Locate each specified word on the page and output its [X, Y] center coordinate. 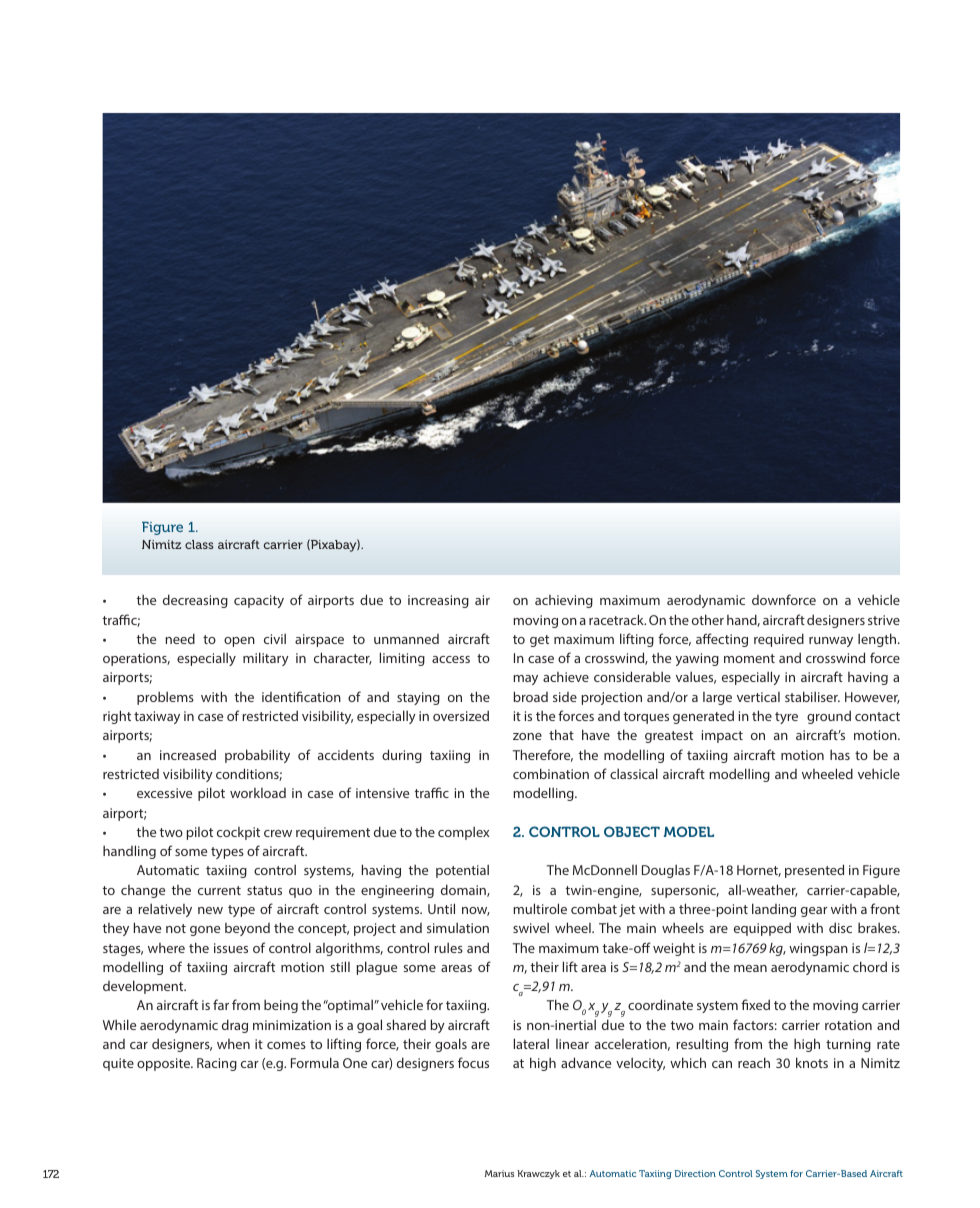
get [539, 641]
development [144, 987]
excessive [164, 793]
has [840, 754]
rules [448, 947]
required [779, 640]
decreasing [195, 601]
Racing [217, 1064]
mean [750, 968]
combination [551, 773]
